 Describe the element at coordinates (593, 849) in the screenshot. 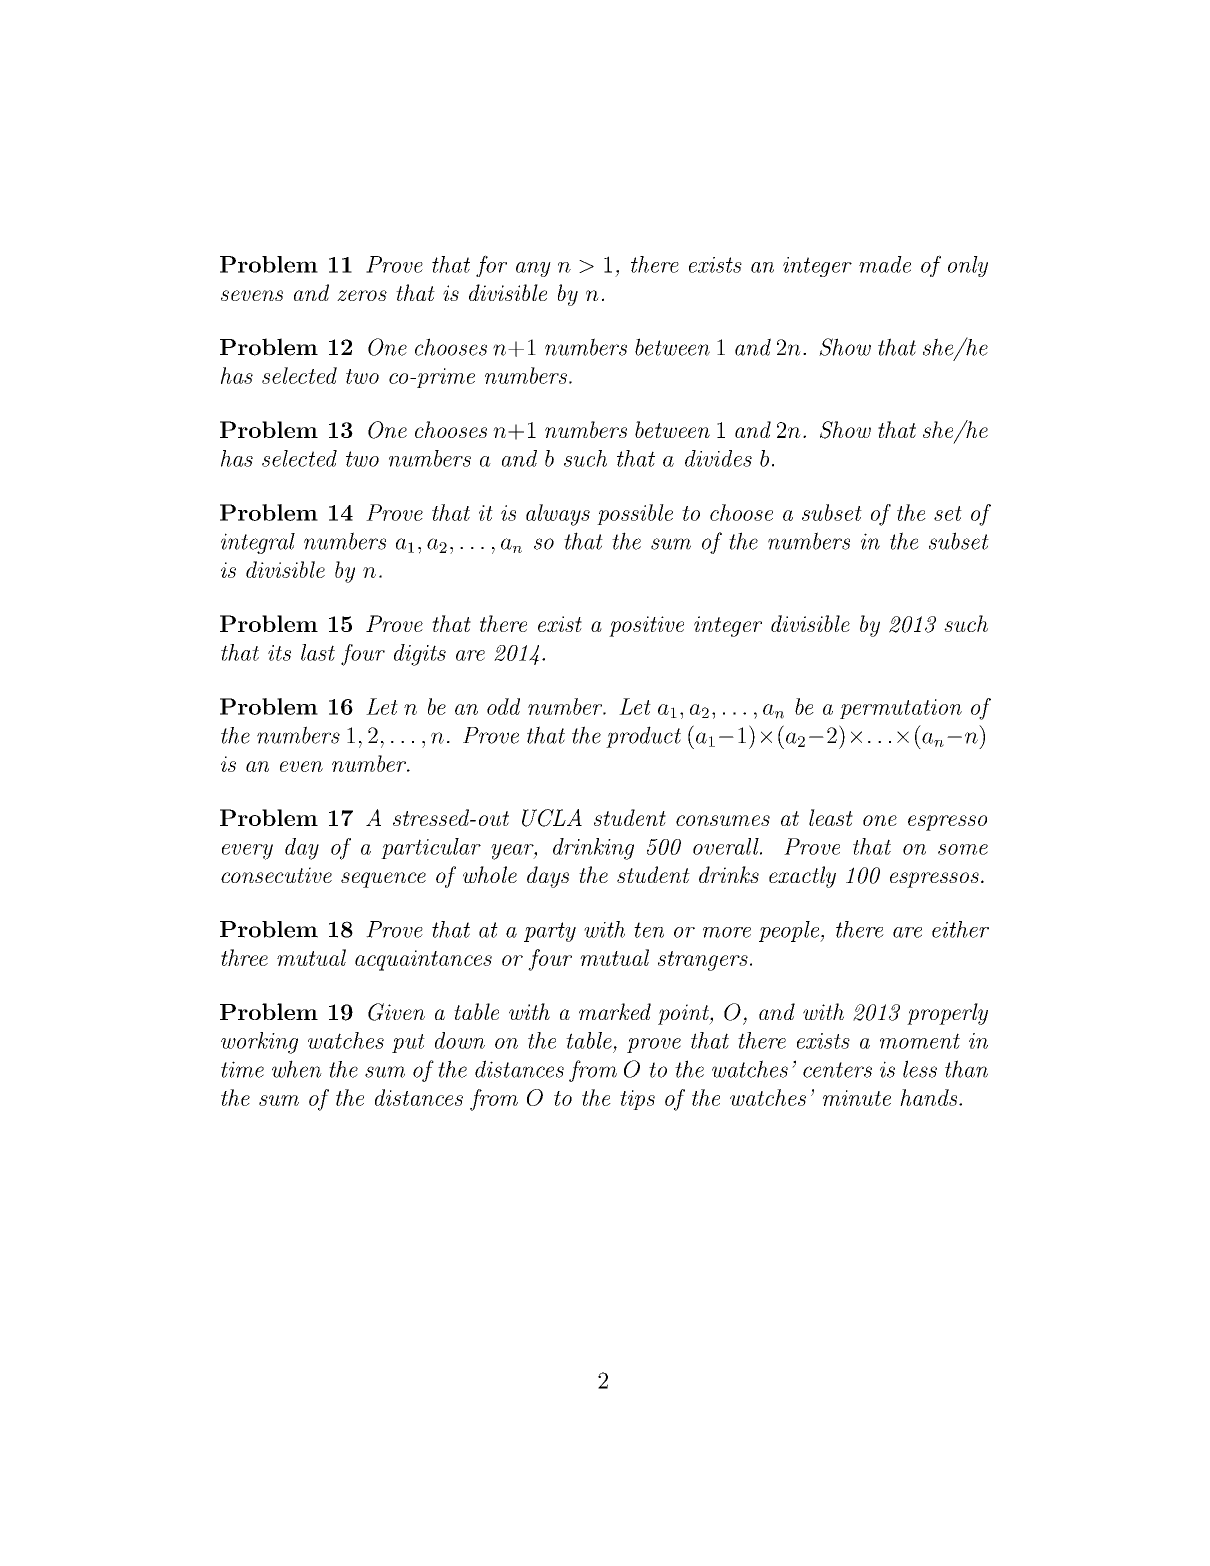

I see `drinking` at that location.
